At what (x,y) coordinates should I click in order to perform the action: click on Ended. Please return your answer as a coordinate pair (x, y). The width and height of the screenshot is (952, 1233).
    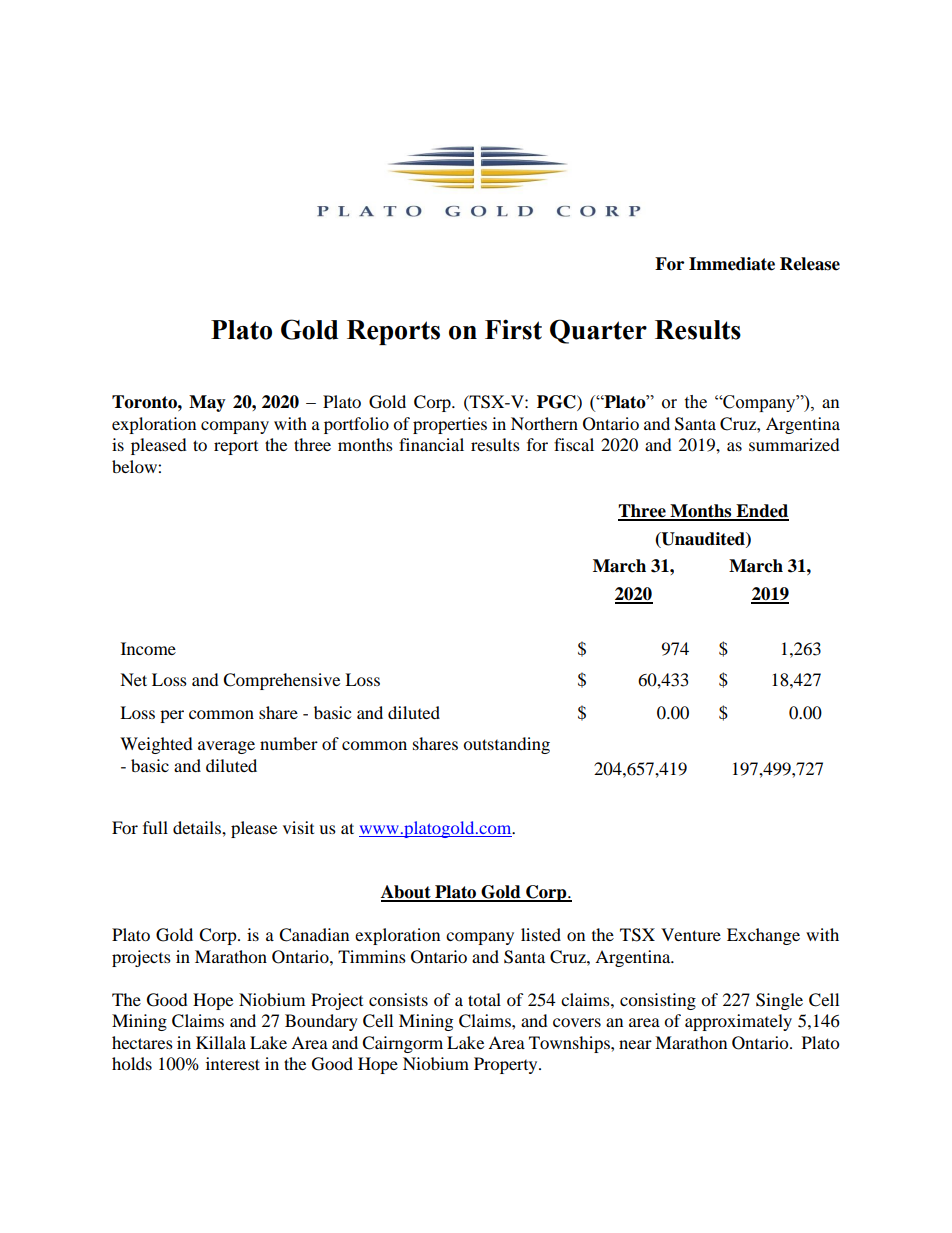
    Looking at the image, I should click on (761, 512).
